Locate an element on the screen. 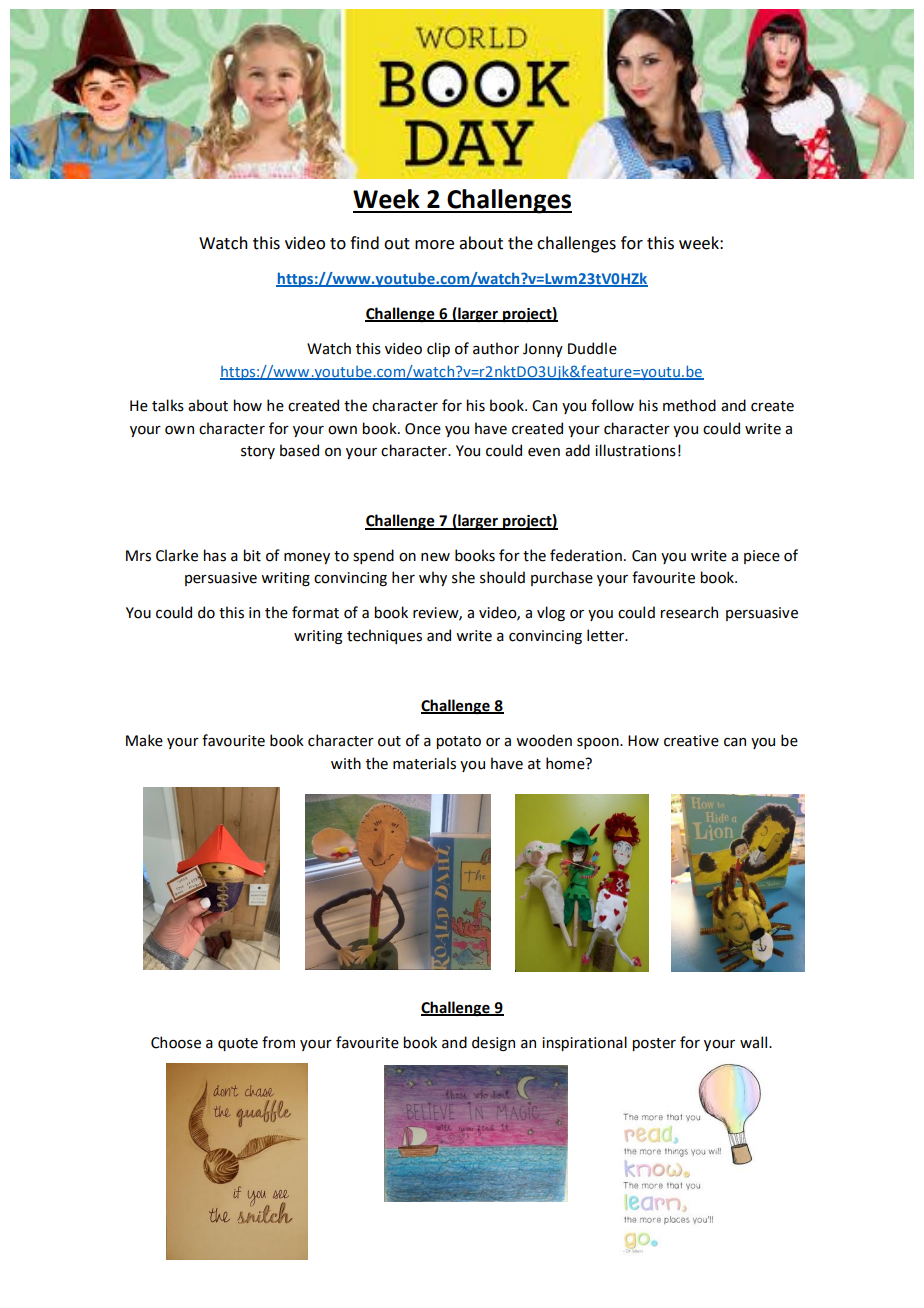 The image size is (924, 1308). materials is located at coordinates (424, 763).
